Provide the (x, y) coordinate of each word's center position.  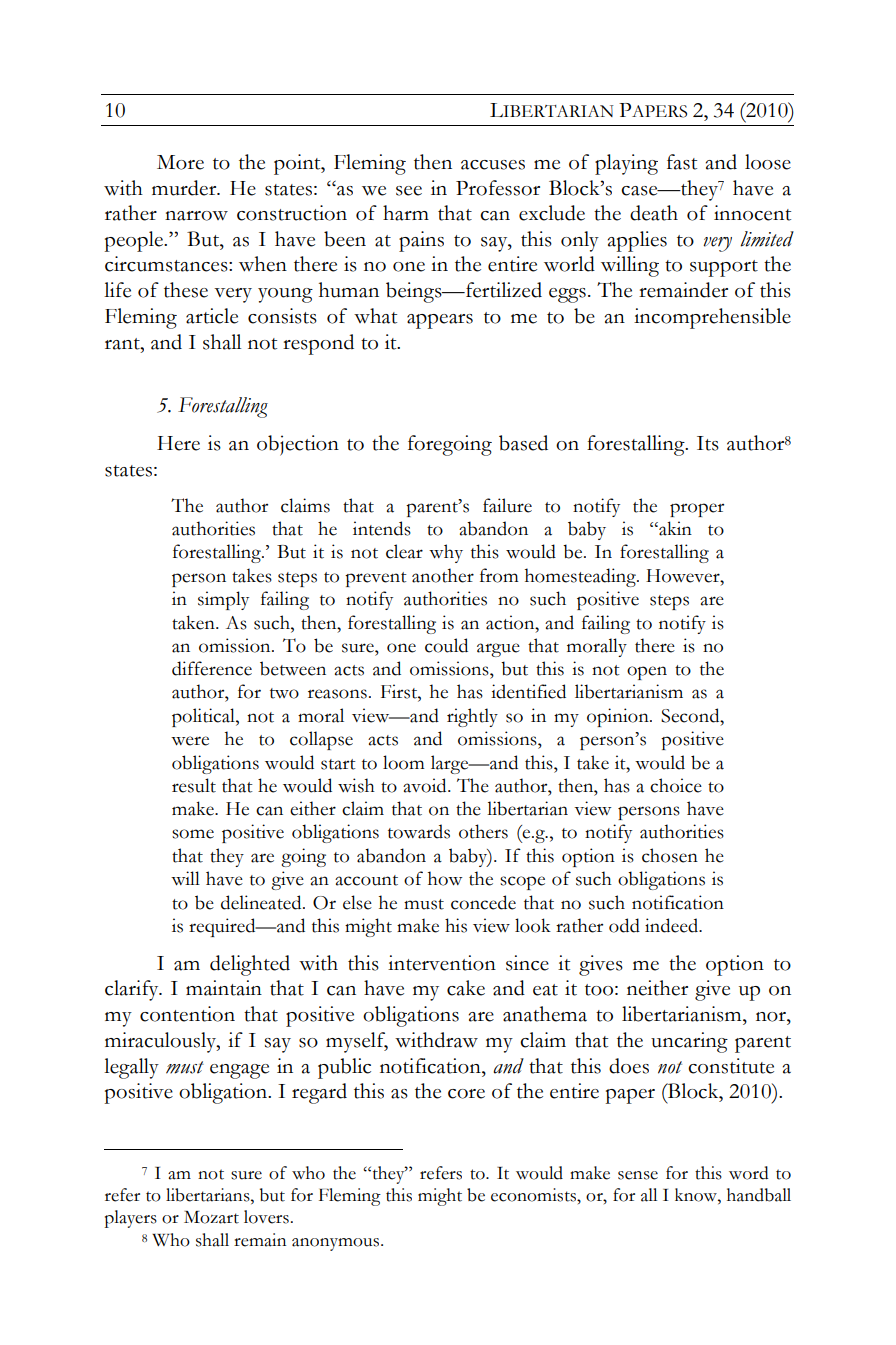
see (409, 191)
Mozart (211, 1217)
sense (638, 1175)
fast (682, 162)
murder (185, 188)
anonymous (337, 1244)
